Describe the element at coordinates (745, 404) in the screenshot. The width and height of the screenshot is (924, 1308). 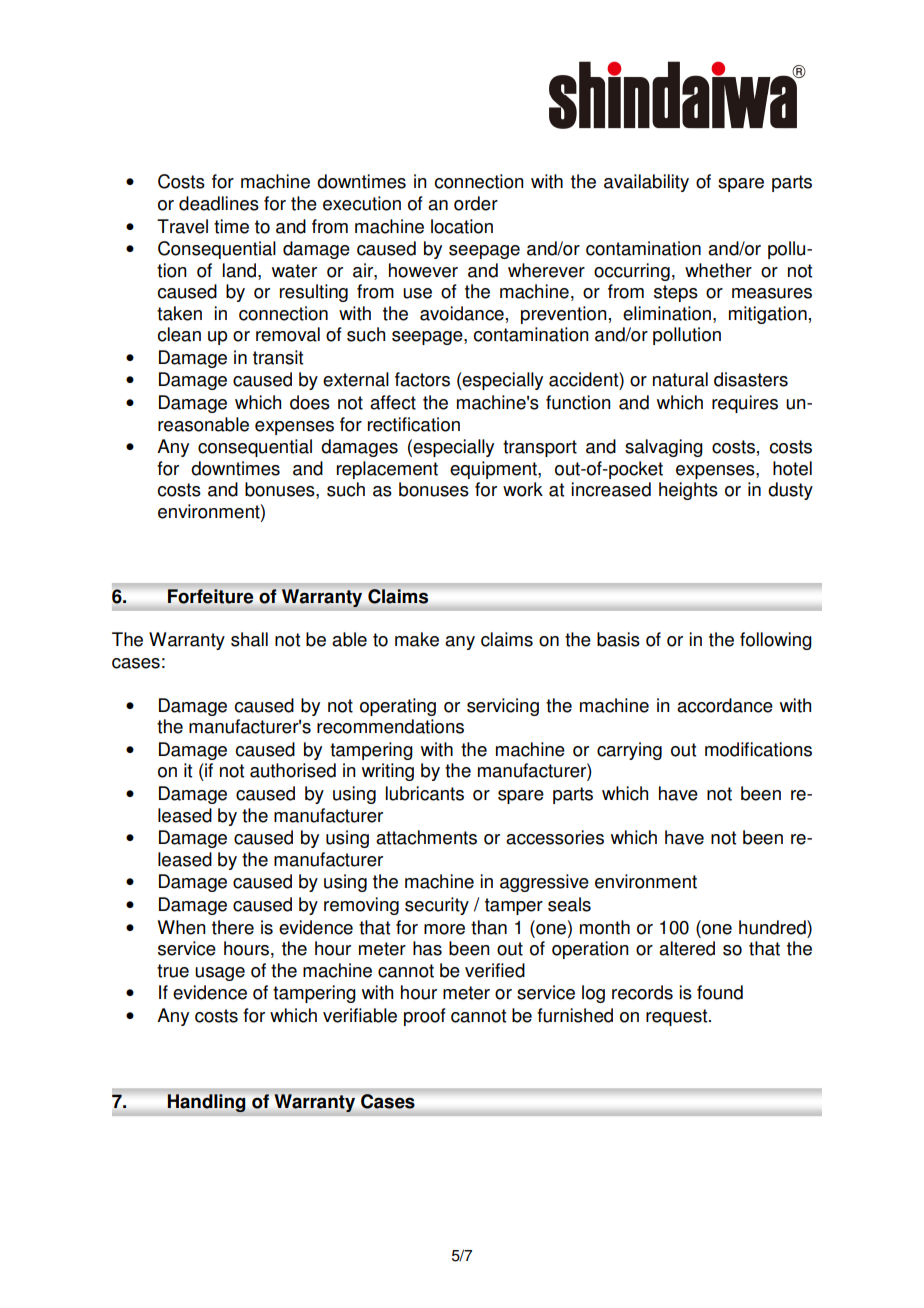
I see `requires` at that location.
